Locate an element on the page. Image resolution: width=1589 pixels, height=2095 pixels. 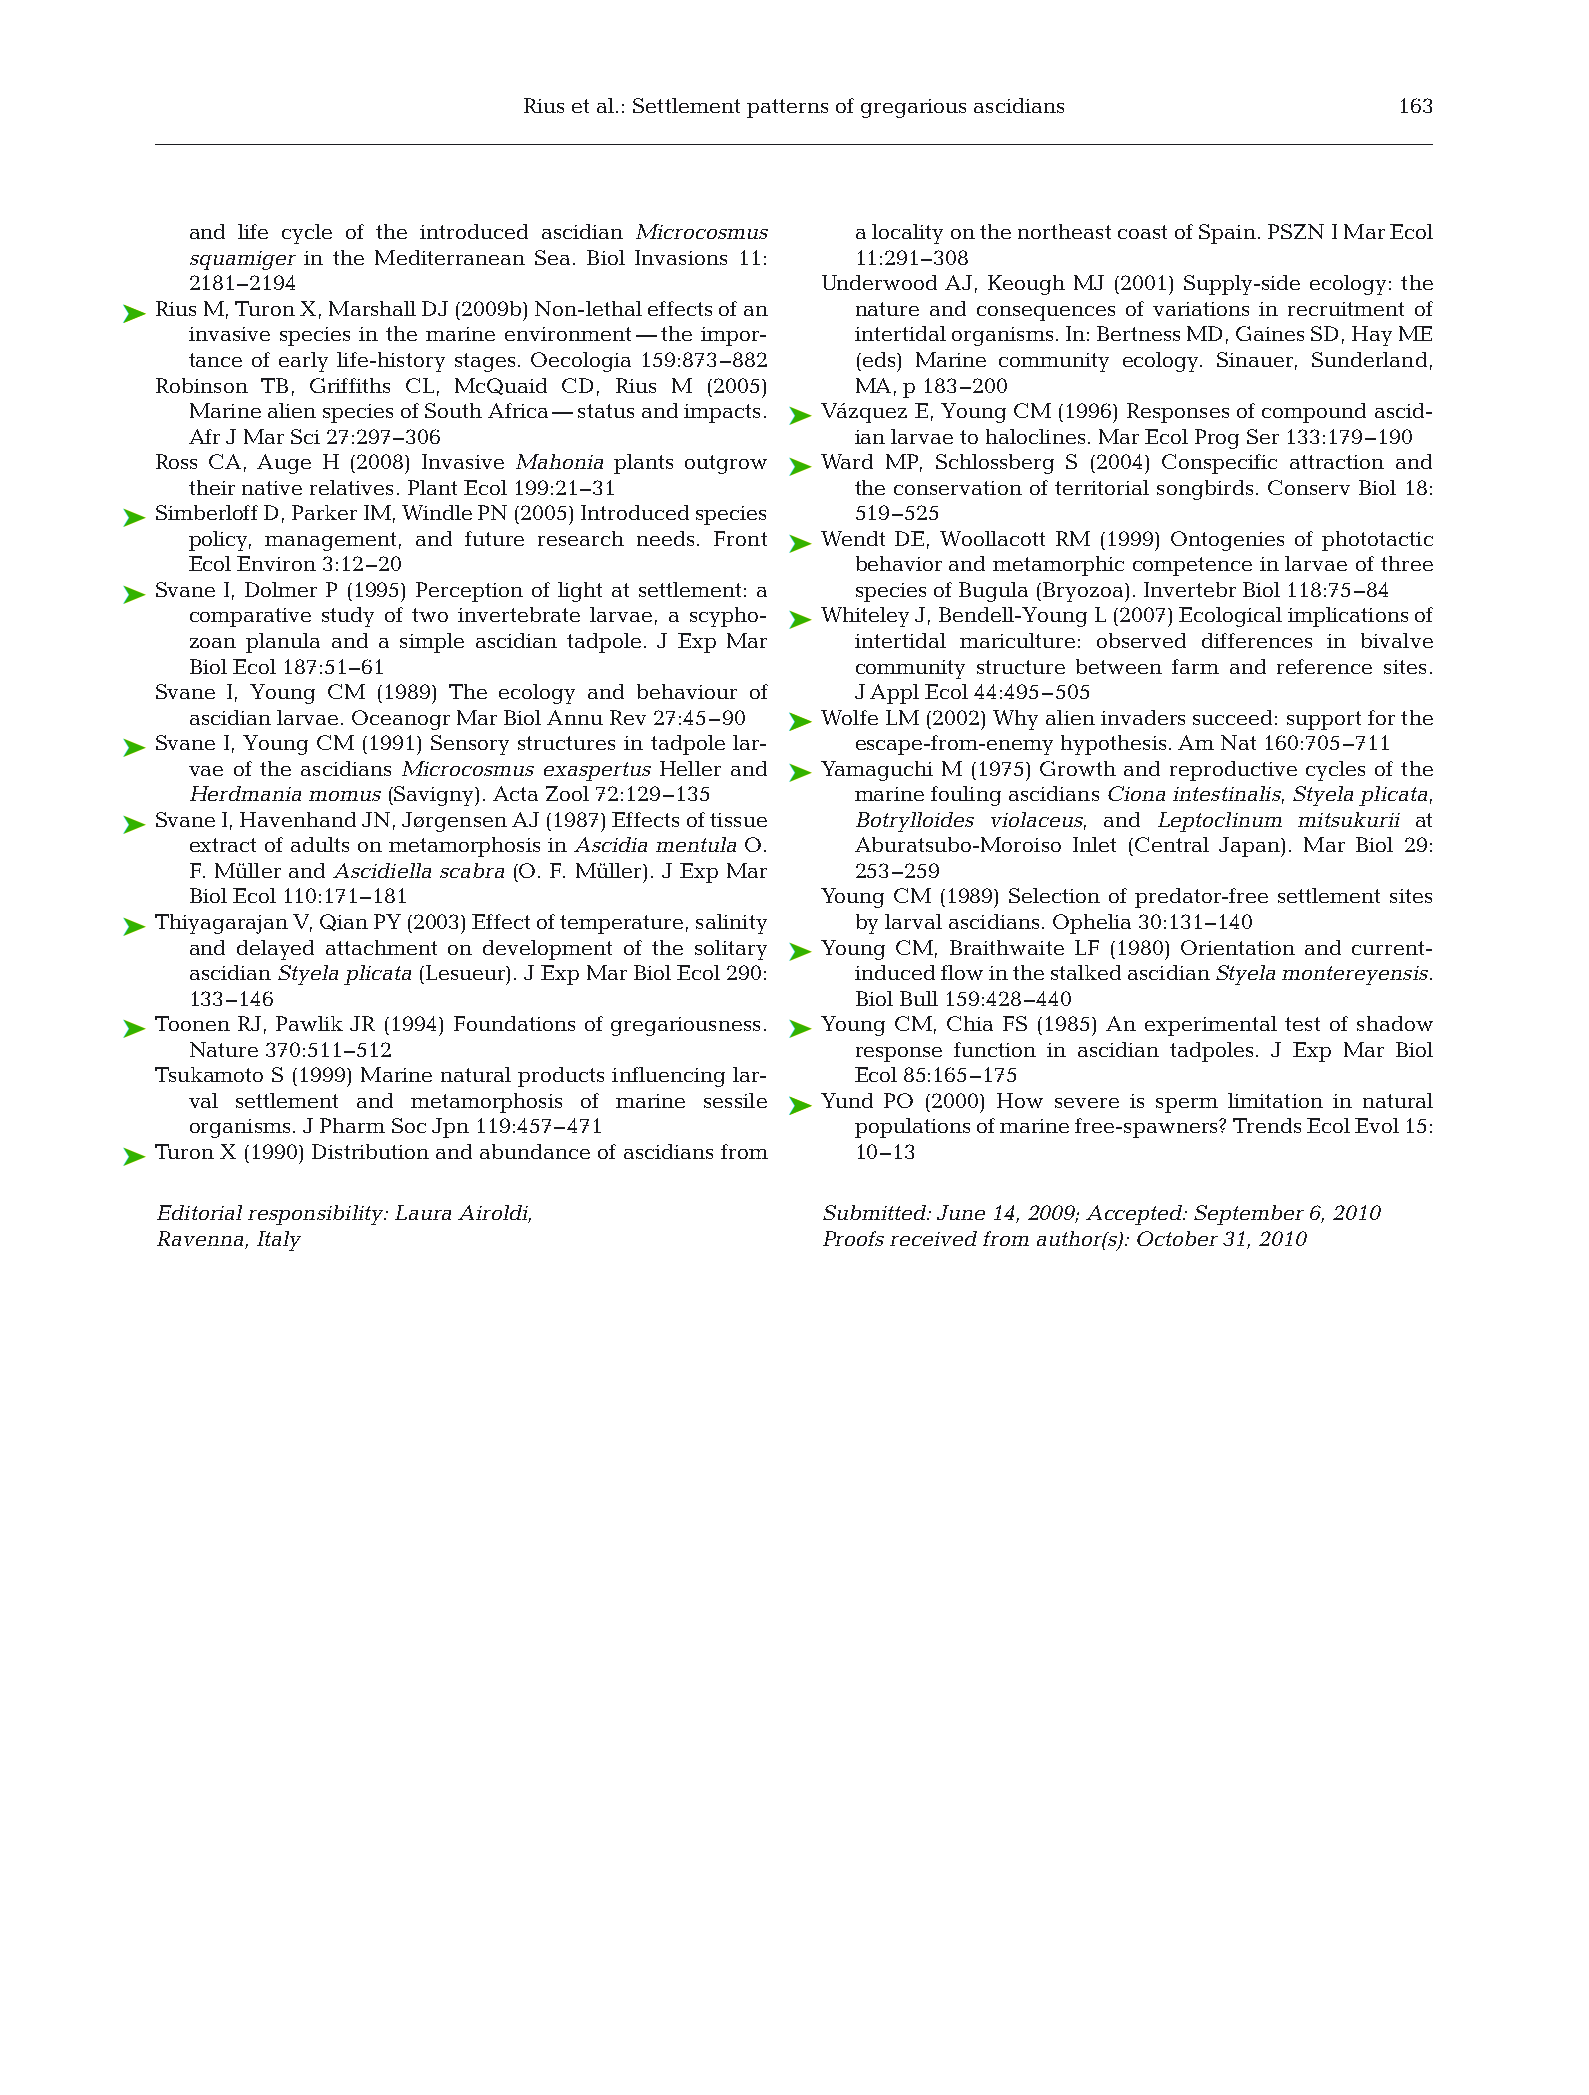
responsibility is located at coordinates (317, 1215).
